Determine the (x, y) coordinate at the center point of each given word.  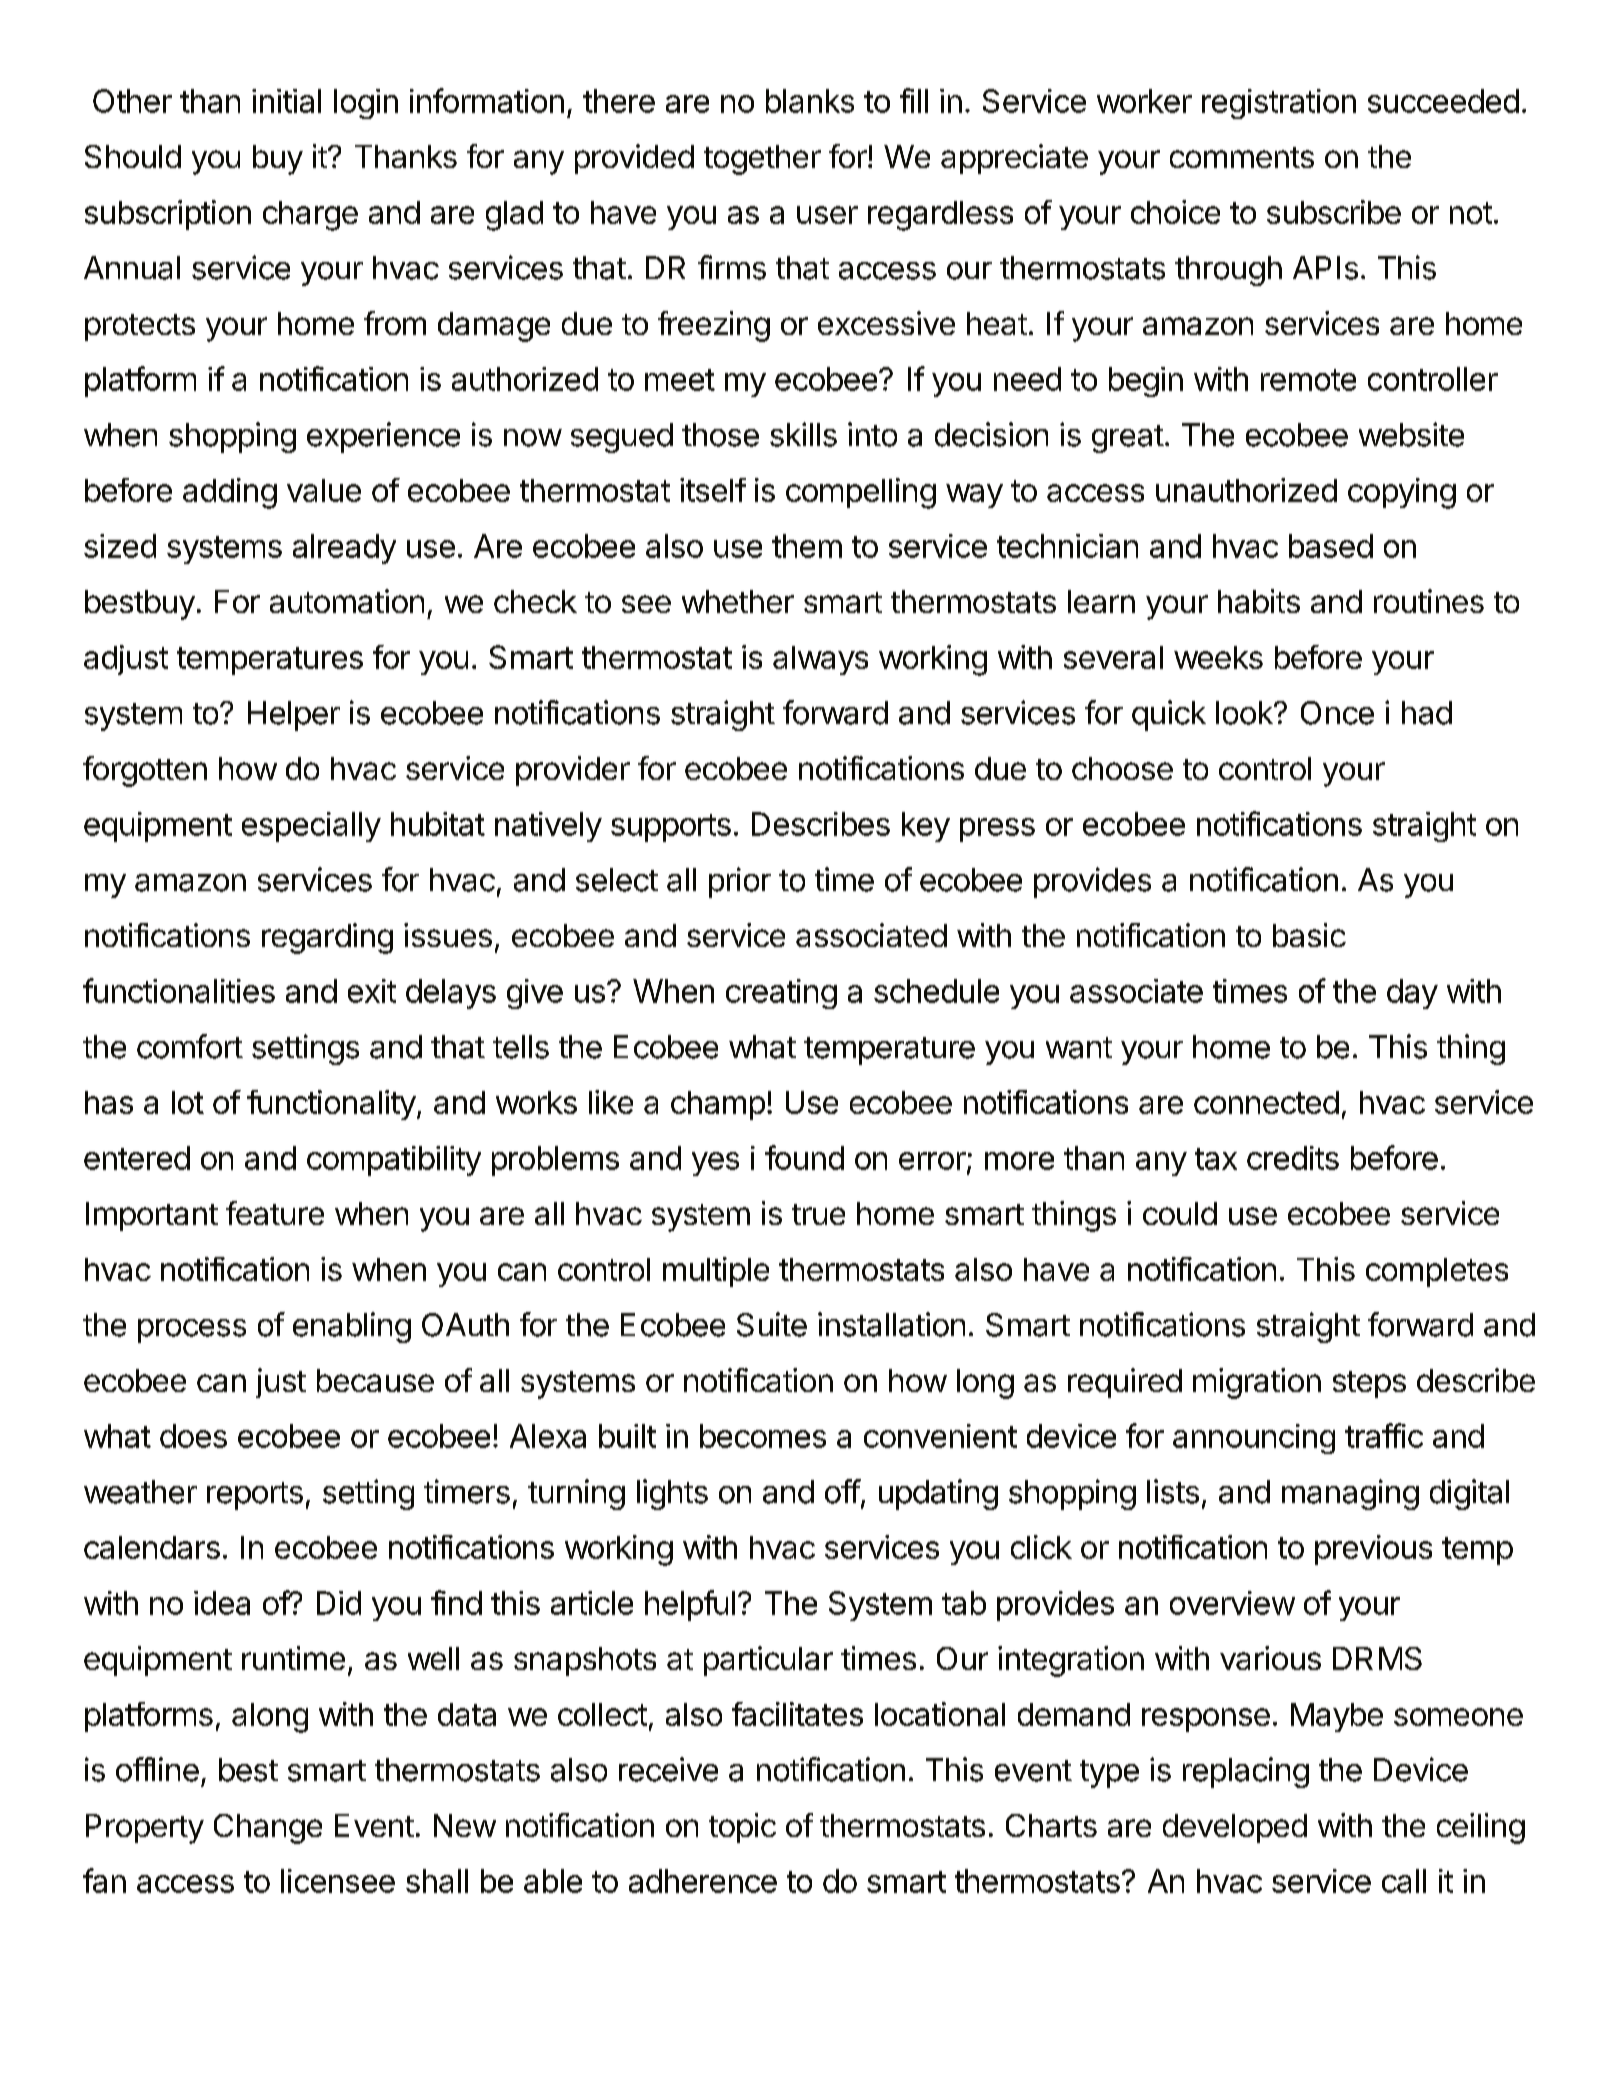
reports (255, 1496)
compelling (861, 493)
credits (1293, 1158)
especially (311, 827)
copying (1402, 493)
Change (268, 1829)
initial (286, 101)
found (804, 1157)
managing (1350, 1494)
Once (1337, 713)
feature (275, 1213)
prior (740, 882)
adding (230, 493)
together (762, 160)
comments (1242, 157)
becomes (763, 1436)
